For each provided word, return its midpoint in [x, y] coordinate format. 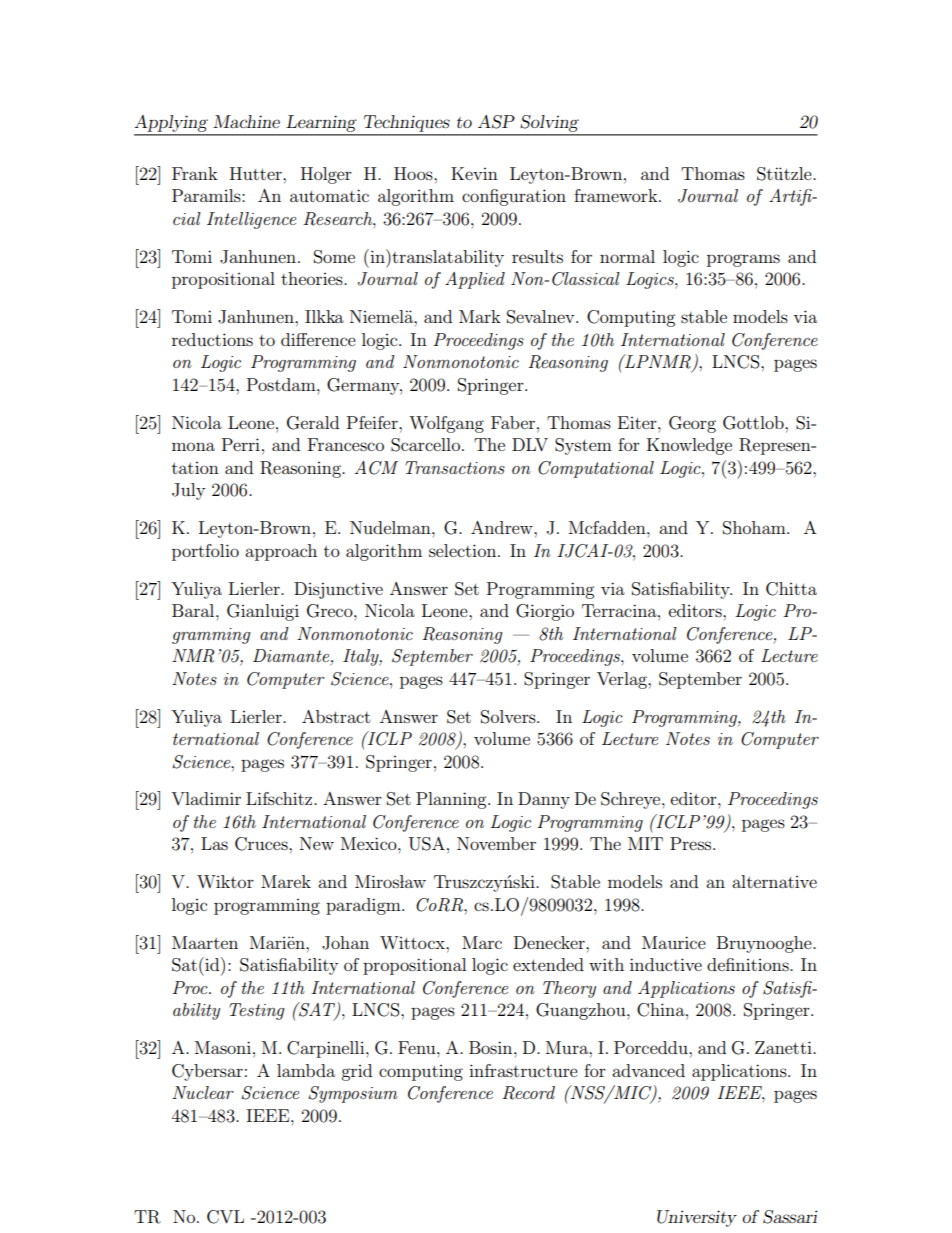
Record [528, 1093]
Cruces [262, 844]
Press [692, 843]
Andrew [503, 527]
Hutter [257, 173]
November [496, 843]
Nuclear [203, 1092]
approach [281, 552]
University [697, 1218]
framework [617, 195]
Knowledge [689, 446]
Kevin [474, 173]
